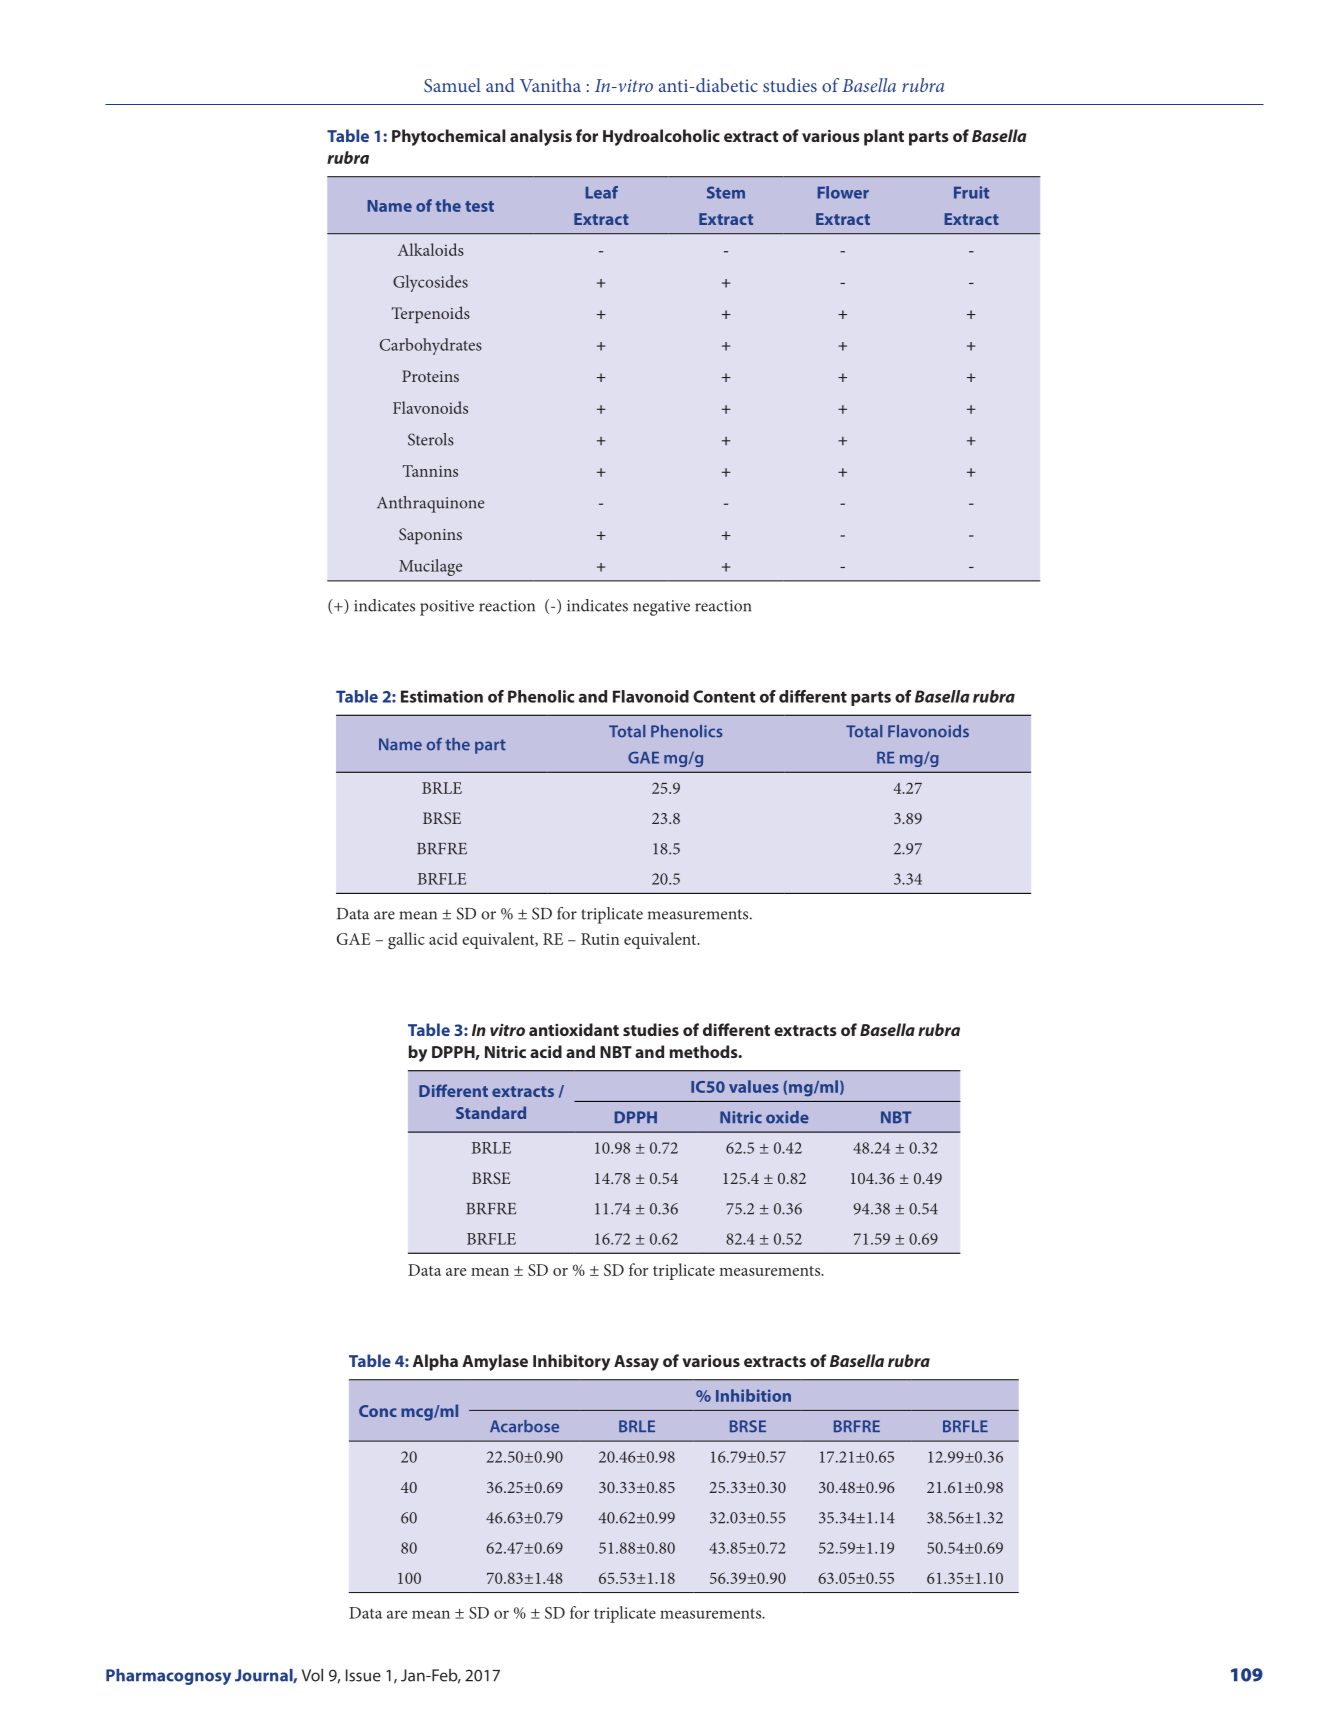  Describe the element at coordinates (661, 608) in the screenshot. I see `negative` at that location.
